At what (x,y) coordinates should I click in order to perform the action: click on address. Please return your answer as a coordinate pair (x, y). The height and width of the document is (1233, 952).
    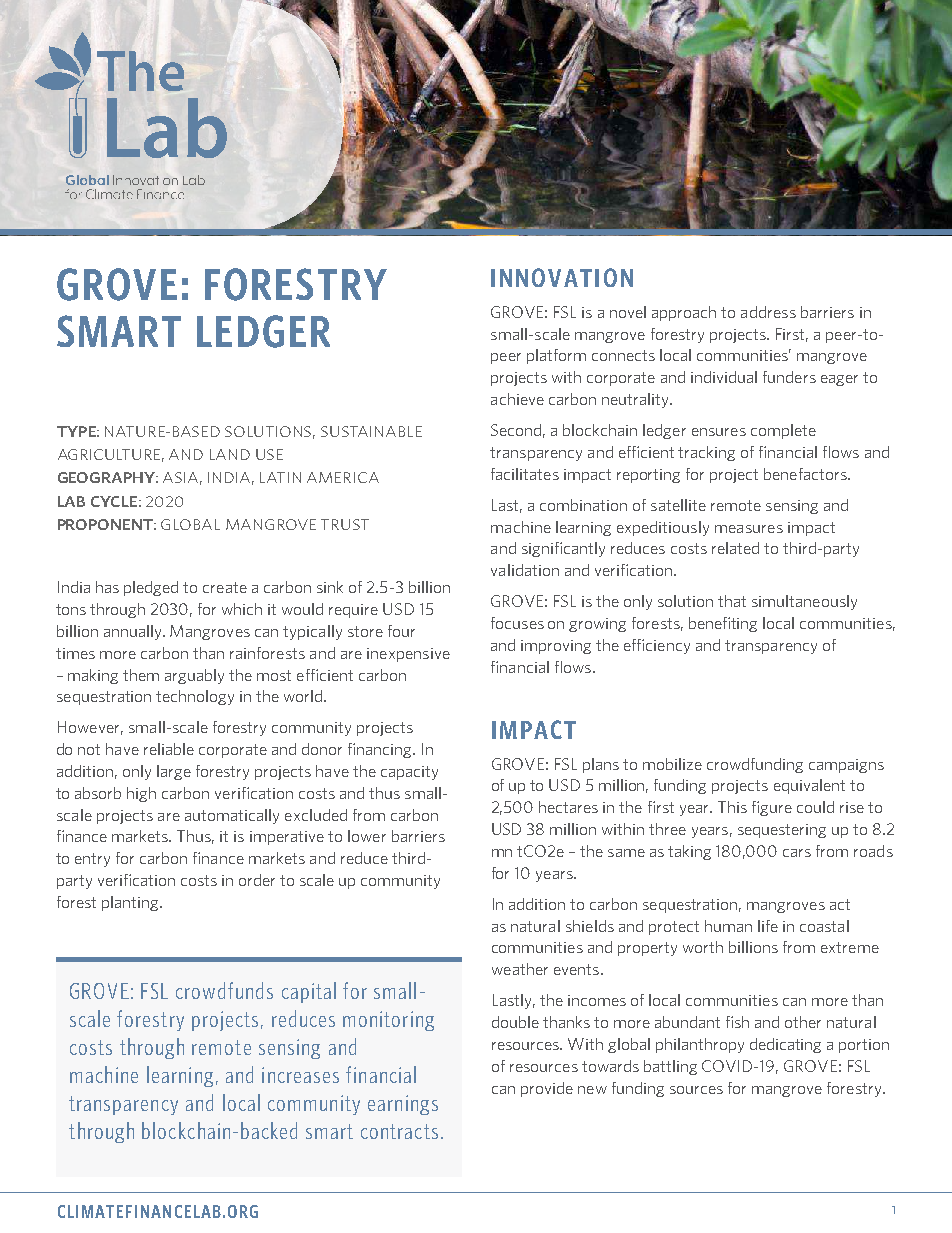
    Looking at the image, I should click on (768, 312).
